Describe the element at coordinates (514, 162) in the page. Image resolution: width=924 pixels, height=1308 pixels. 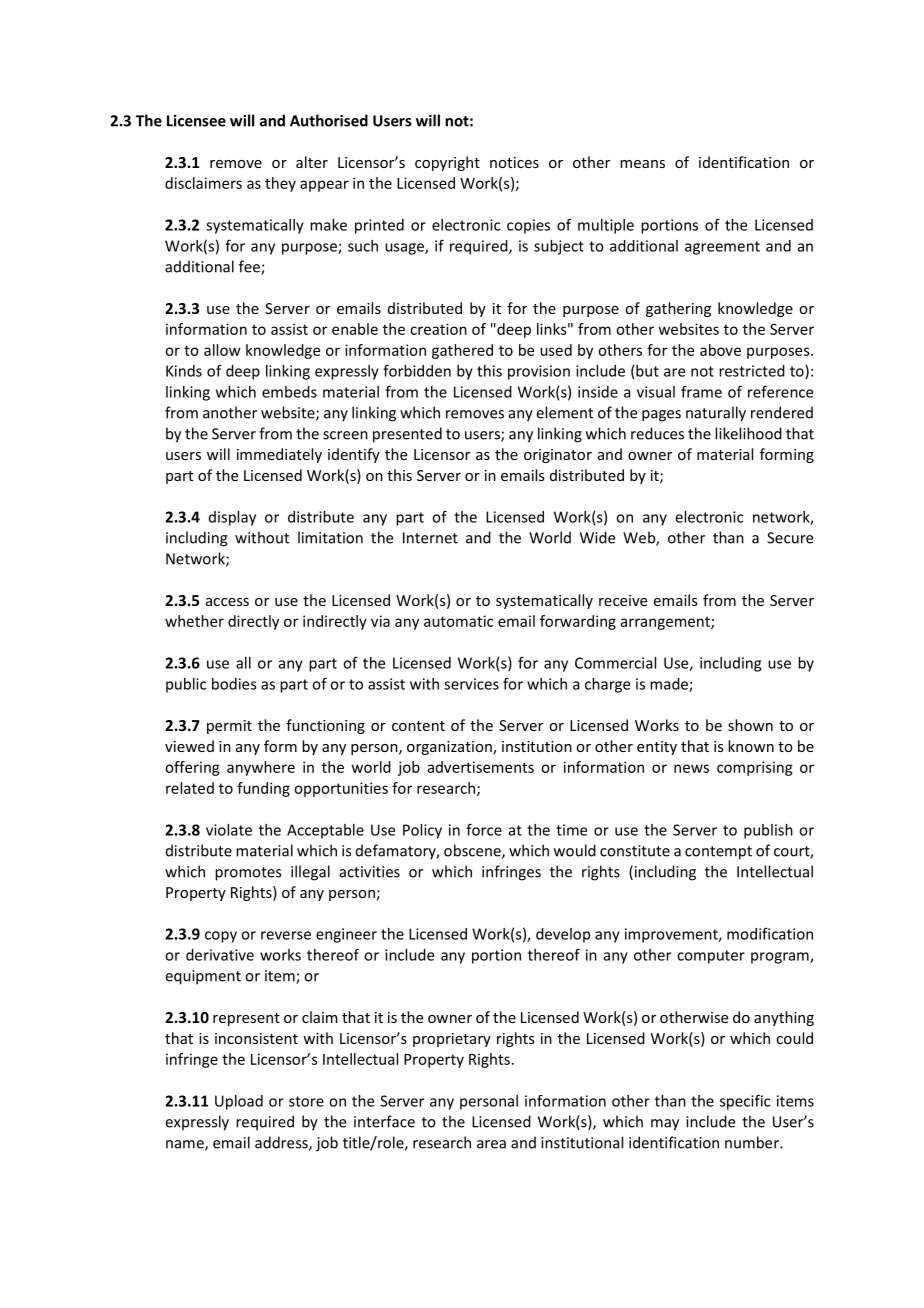
I see `notices` at that location.
